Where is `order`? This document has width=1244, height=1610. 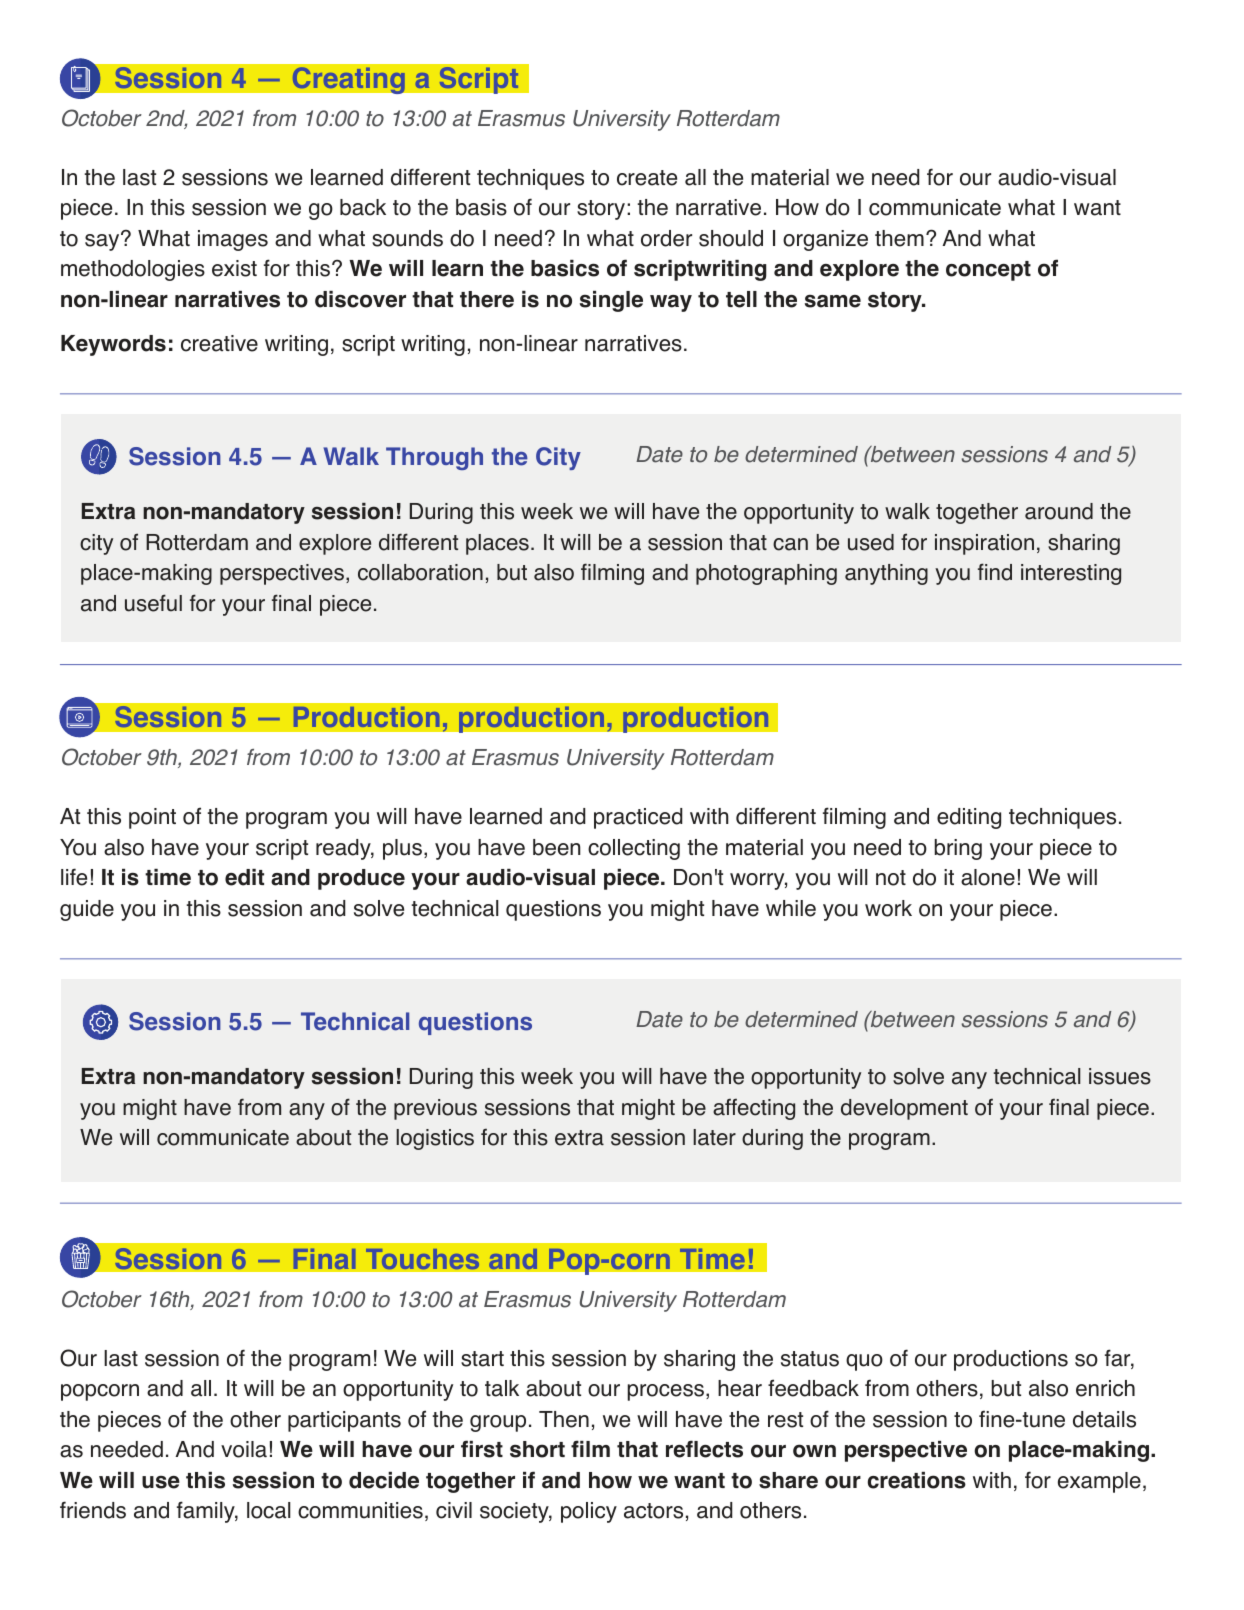
order is located at coordinates (666, 238).
